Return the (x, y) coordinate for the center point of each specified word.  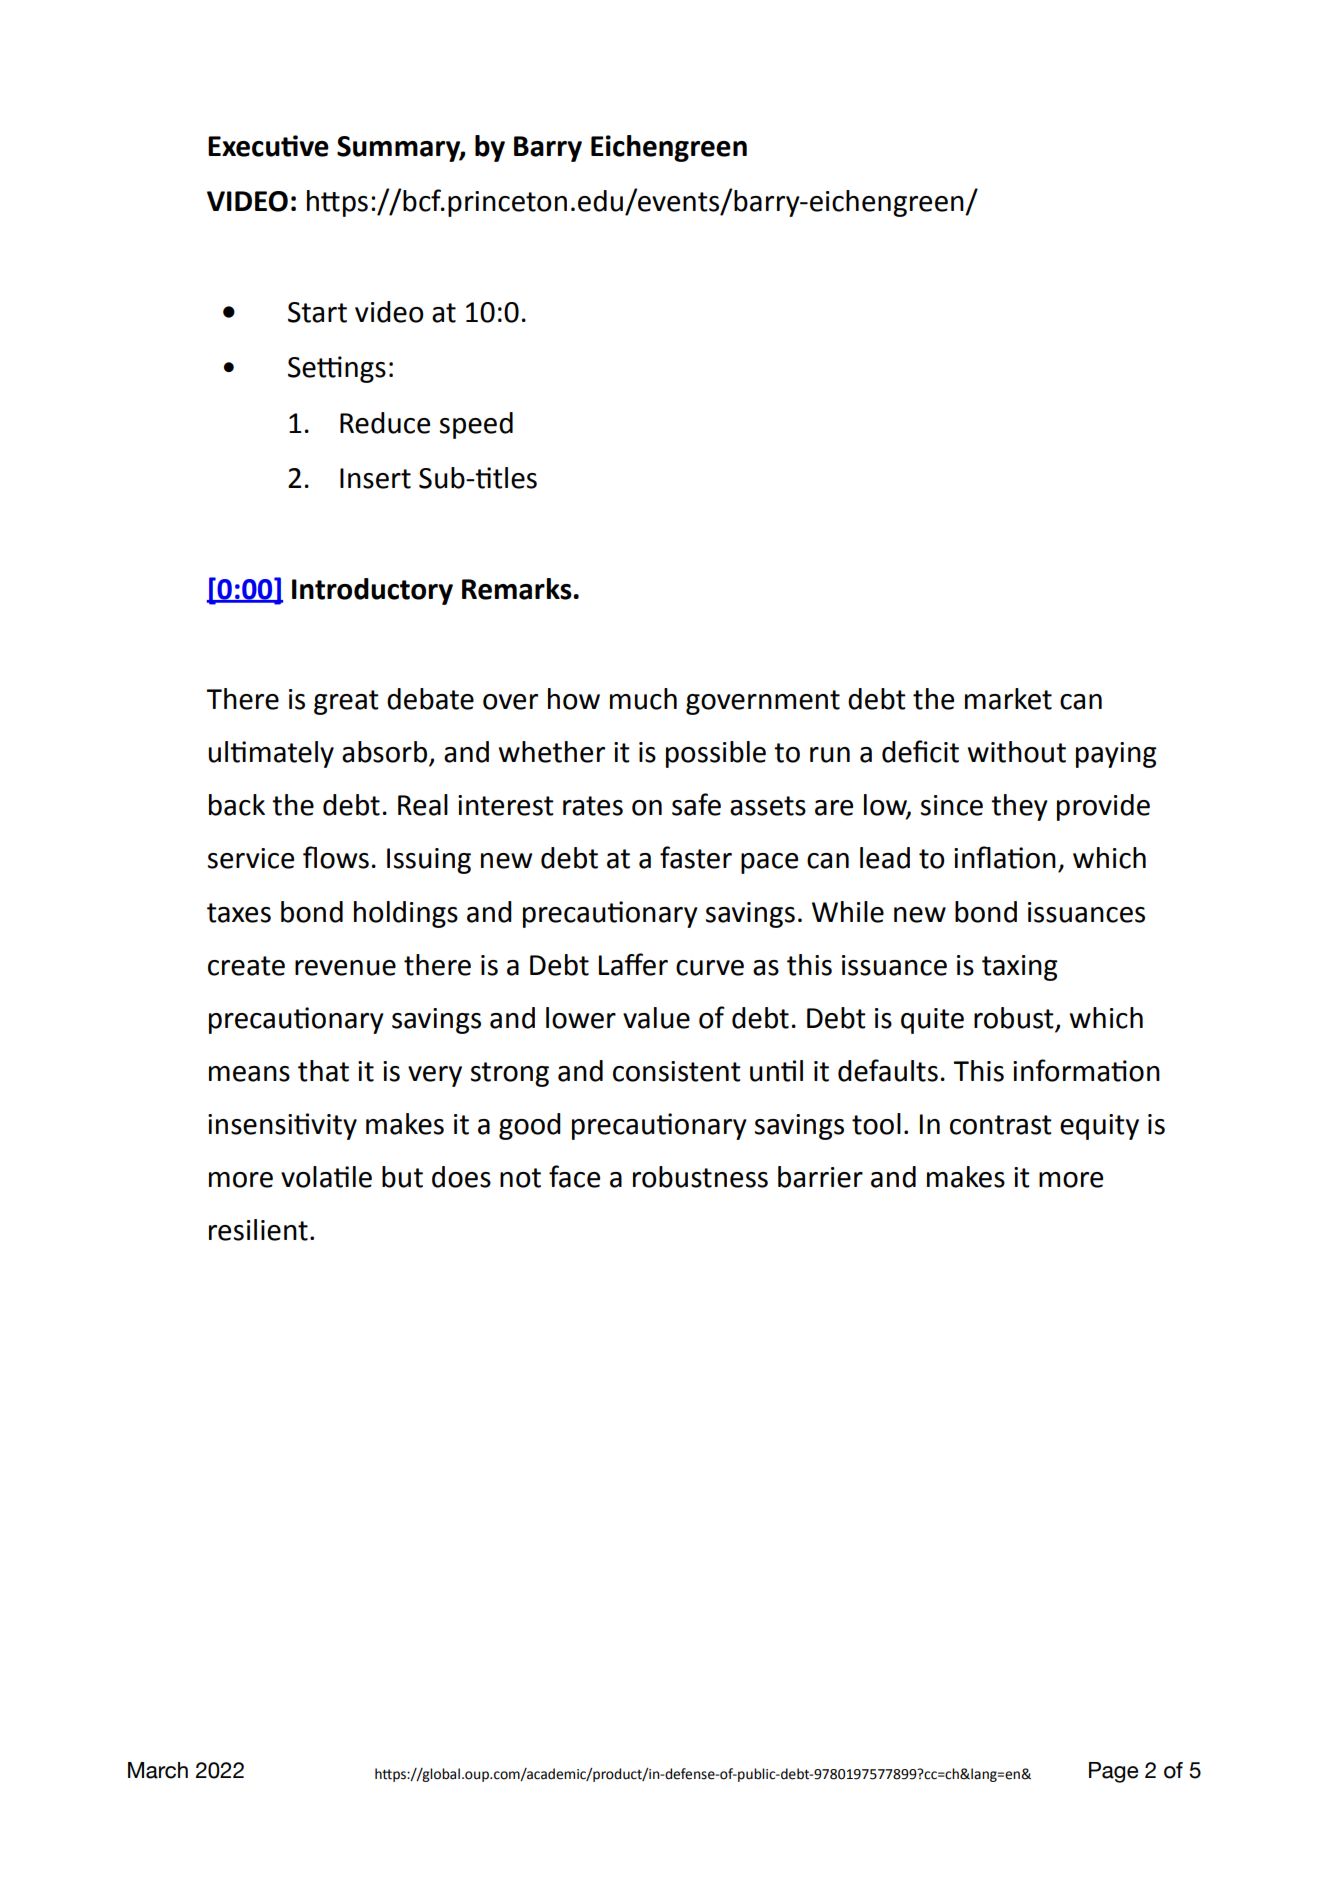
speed (476, 425)
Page (1113, 1772)
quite (932, 1021)
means (249, 1074)
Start (317, 312)
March (158, 1770)
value (656, 1018)
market (1008, 699)
